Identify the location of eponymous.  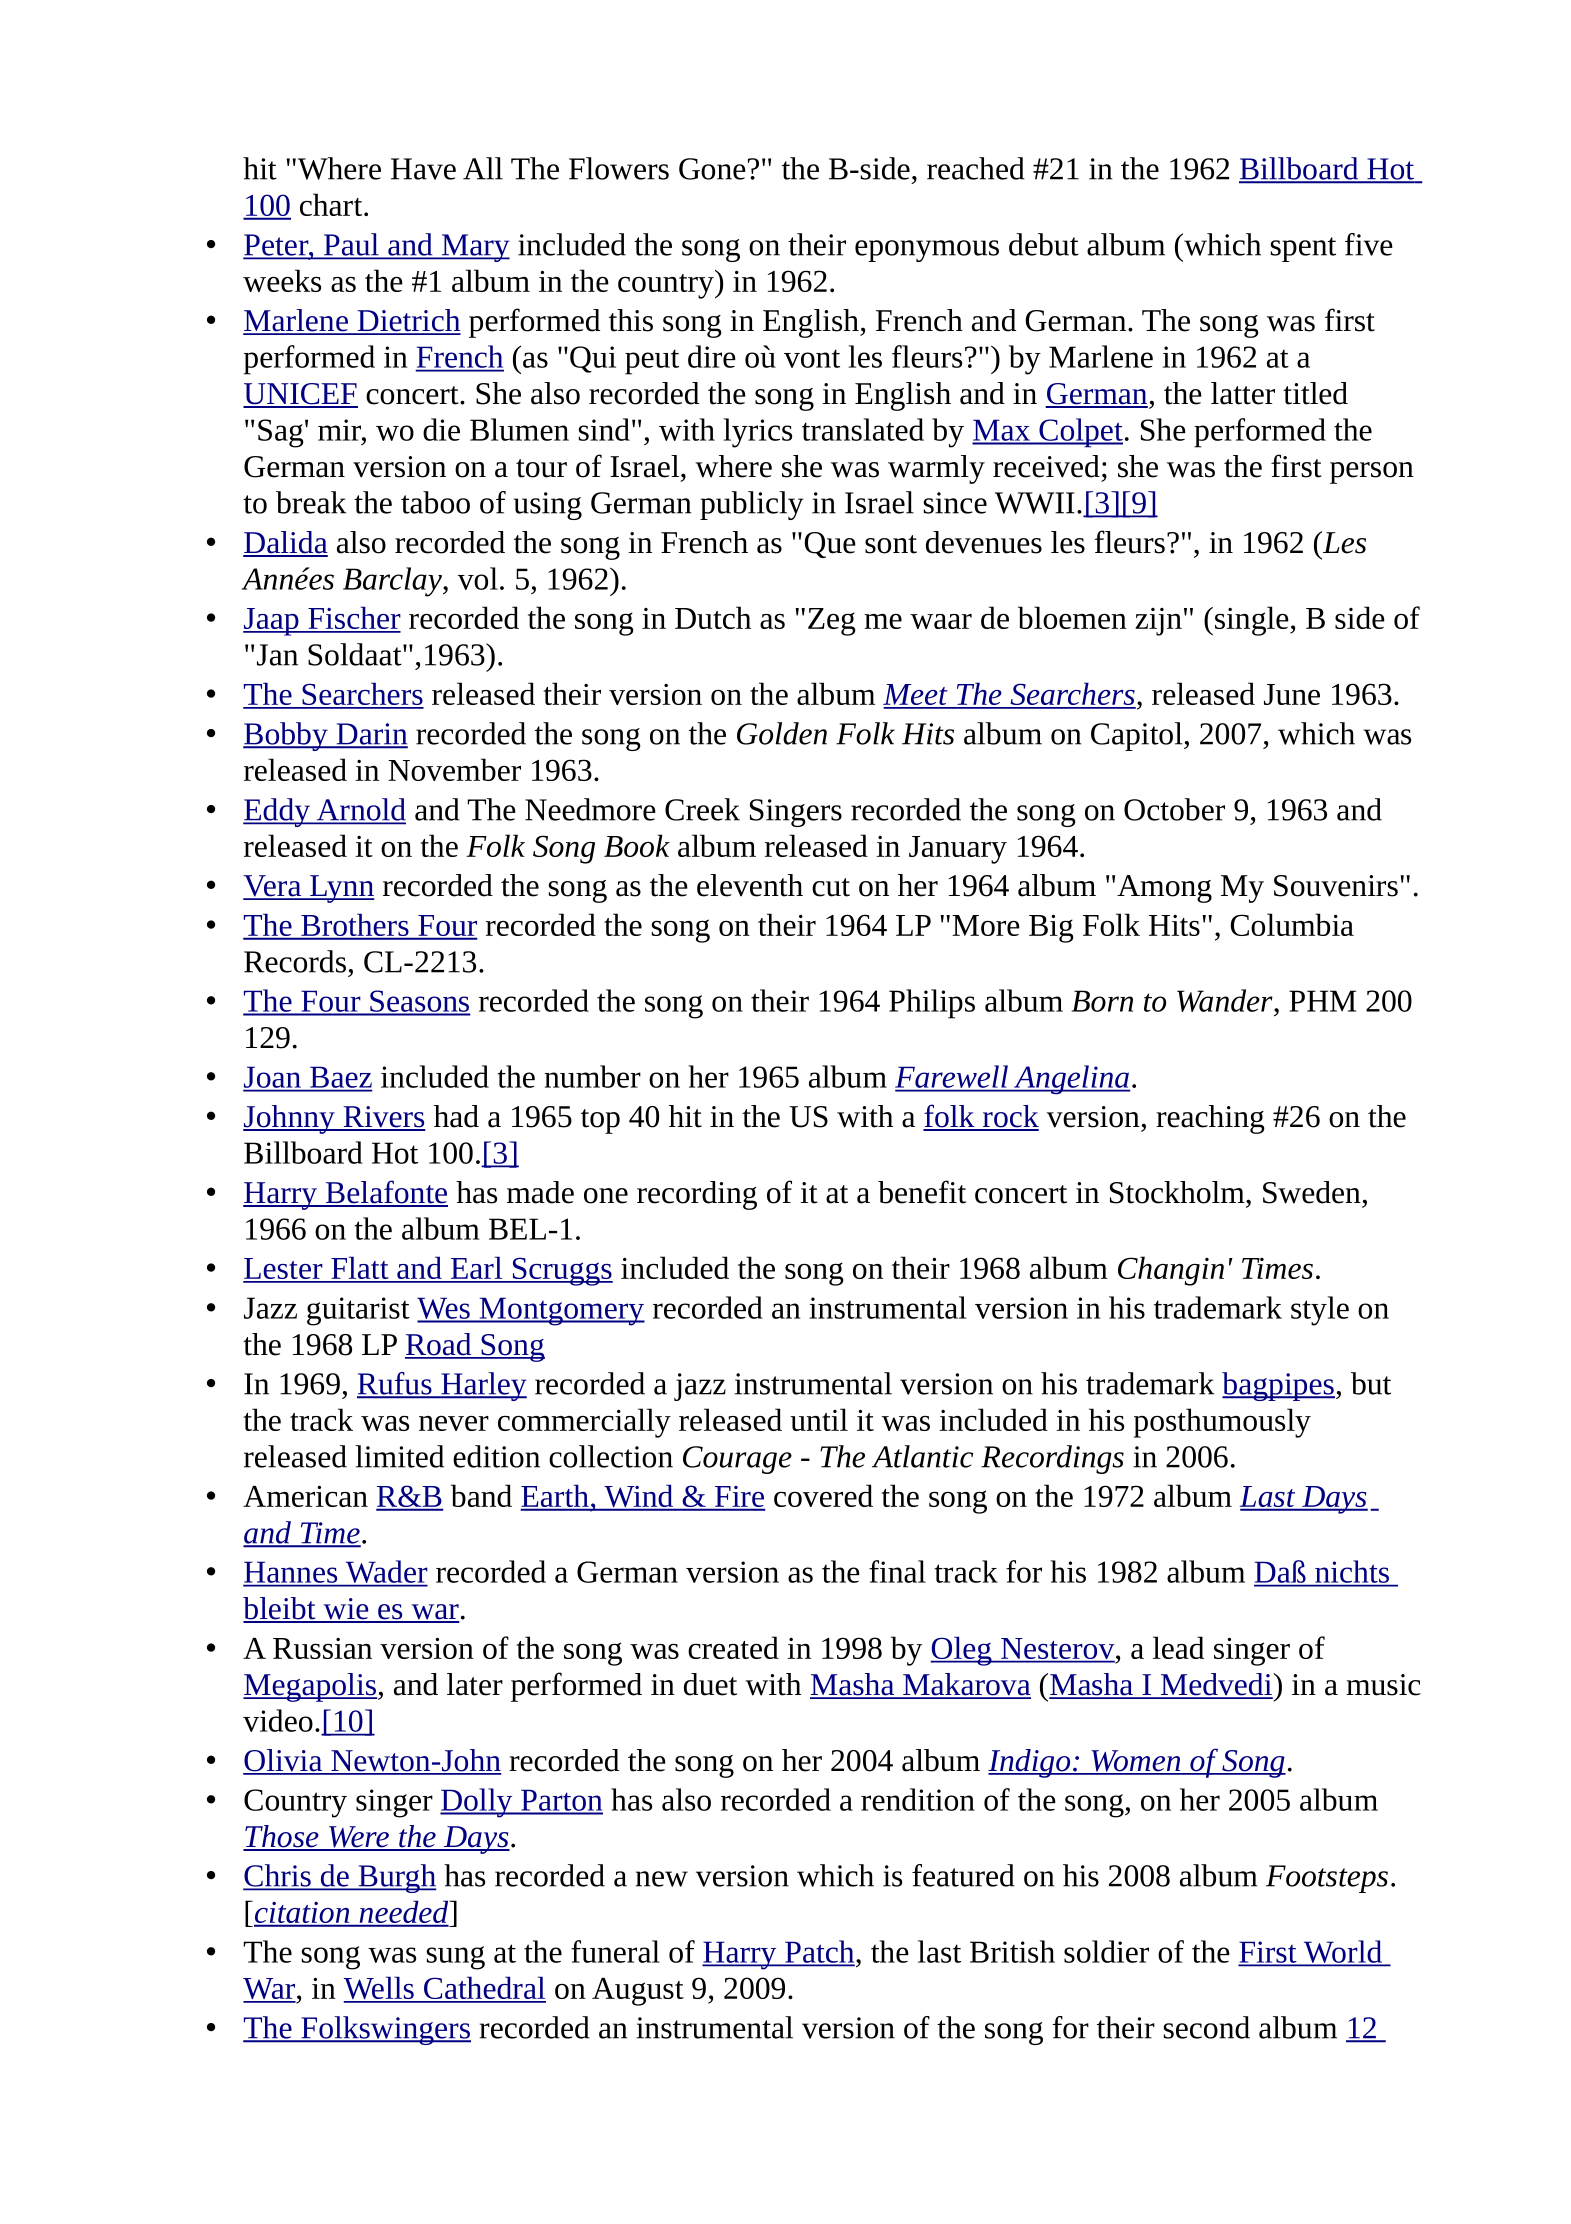
(927, 251).
